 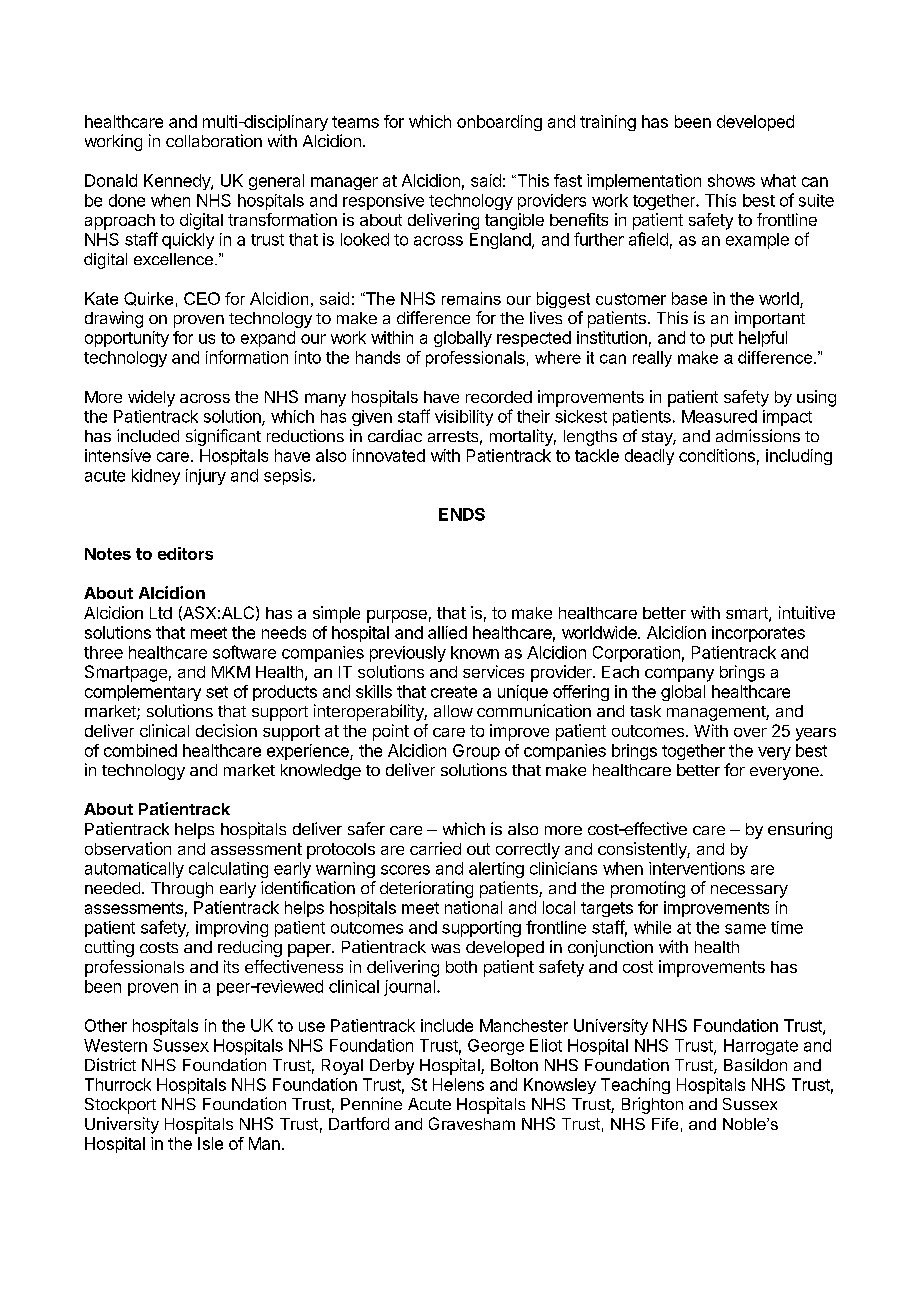 I want to click on Through, so click(x=182, y=890).
